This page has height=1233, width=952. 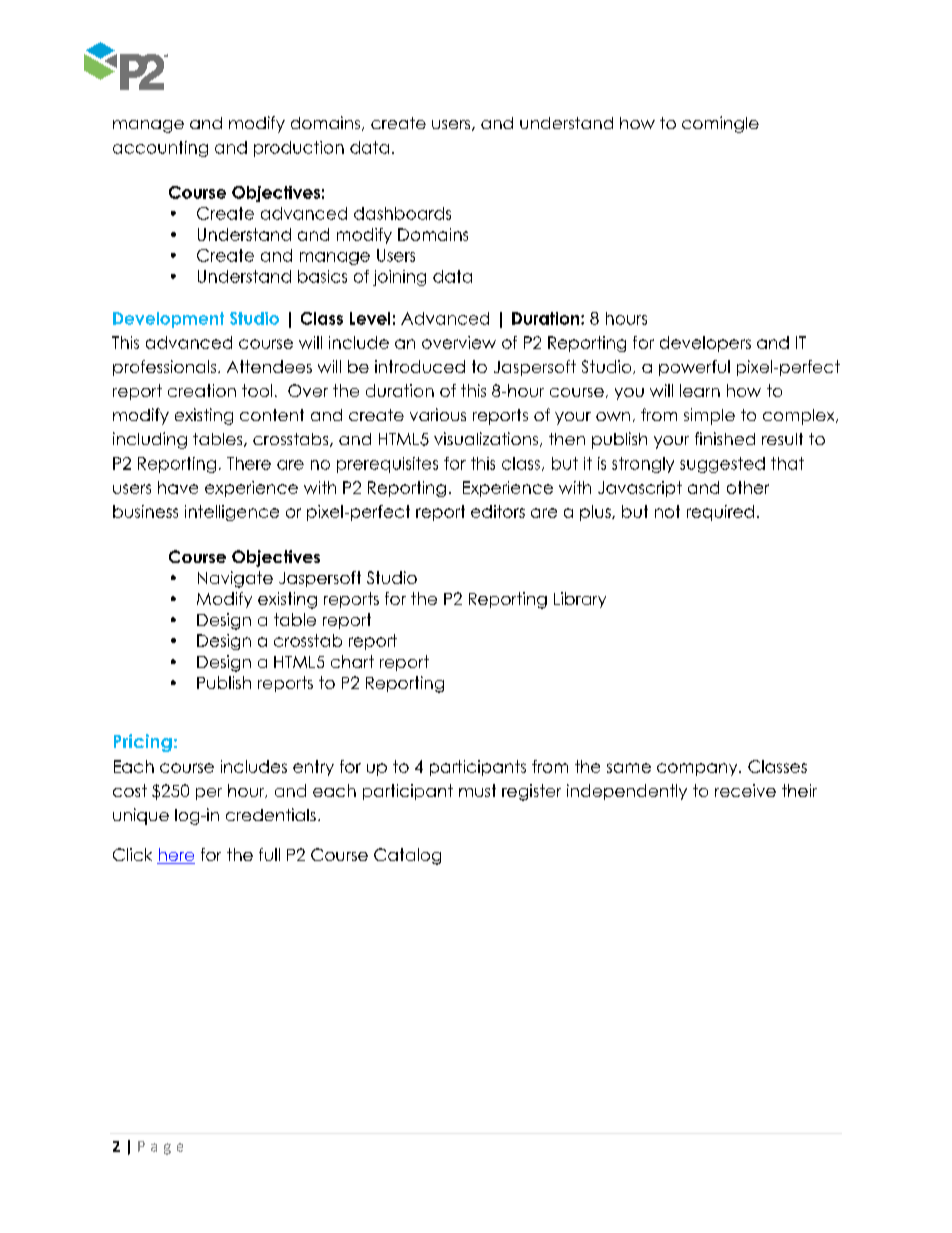 I want to click on full, so click(x=269, y=854).
